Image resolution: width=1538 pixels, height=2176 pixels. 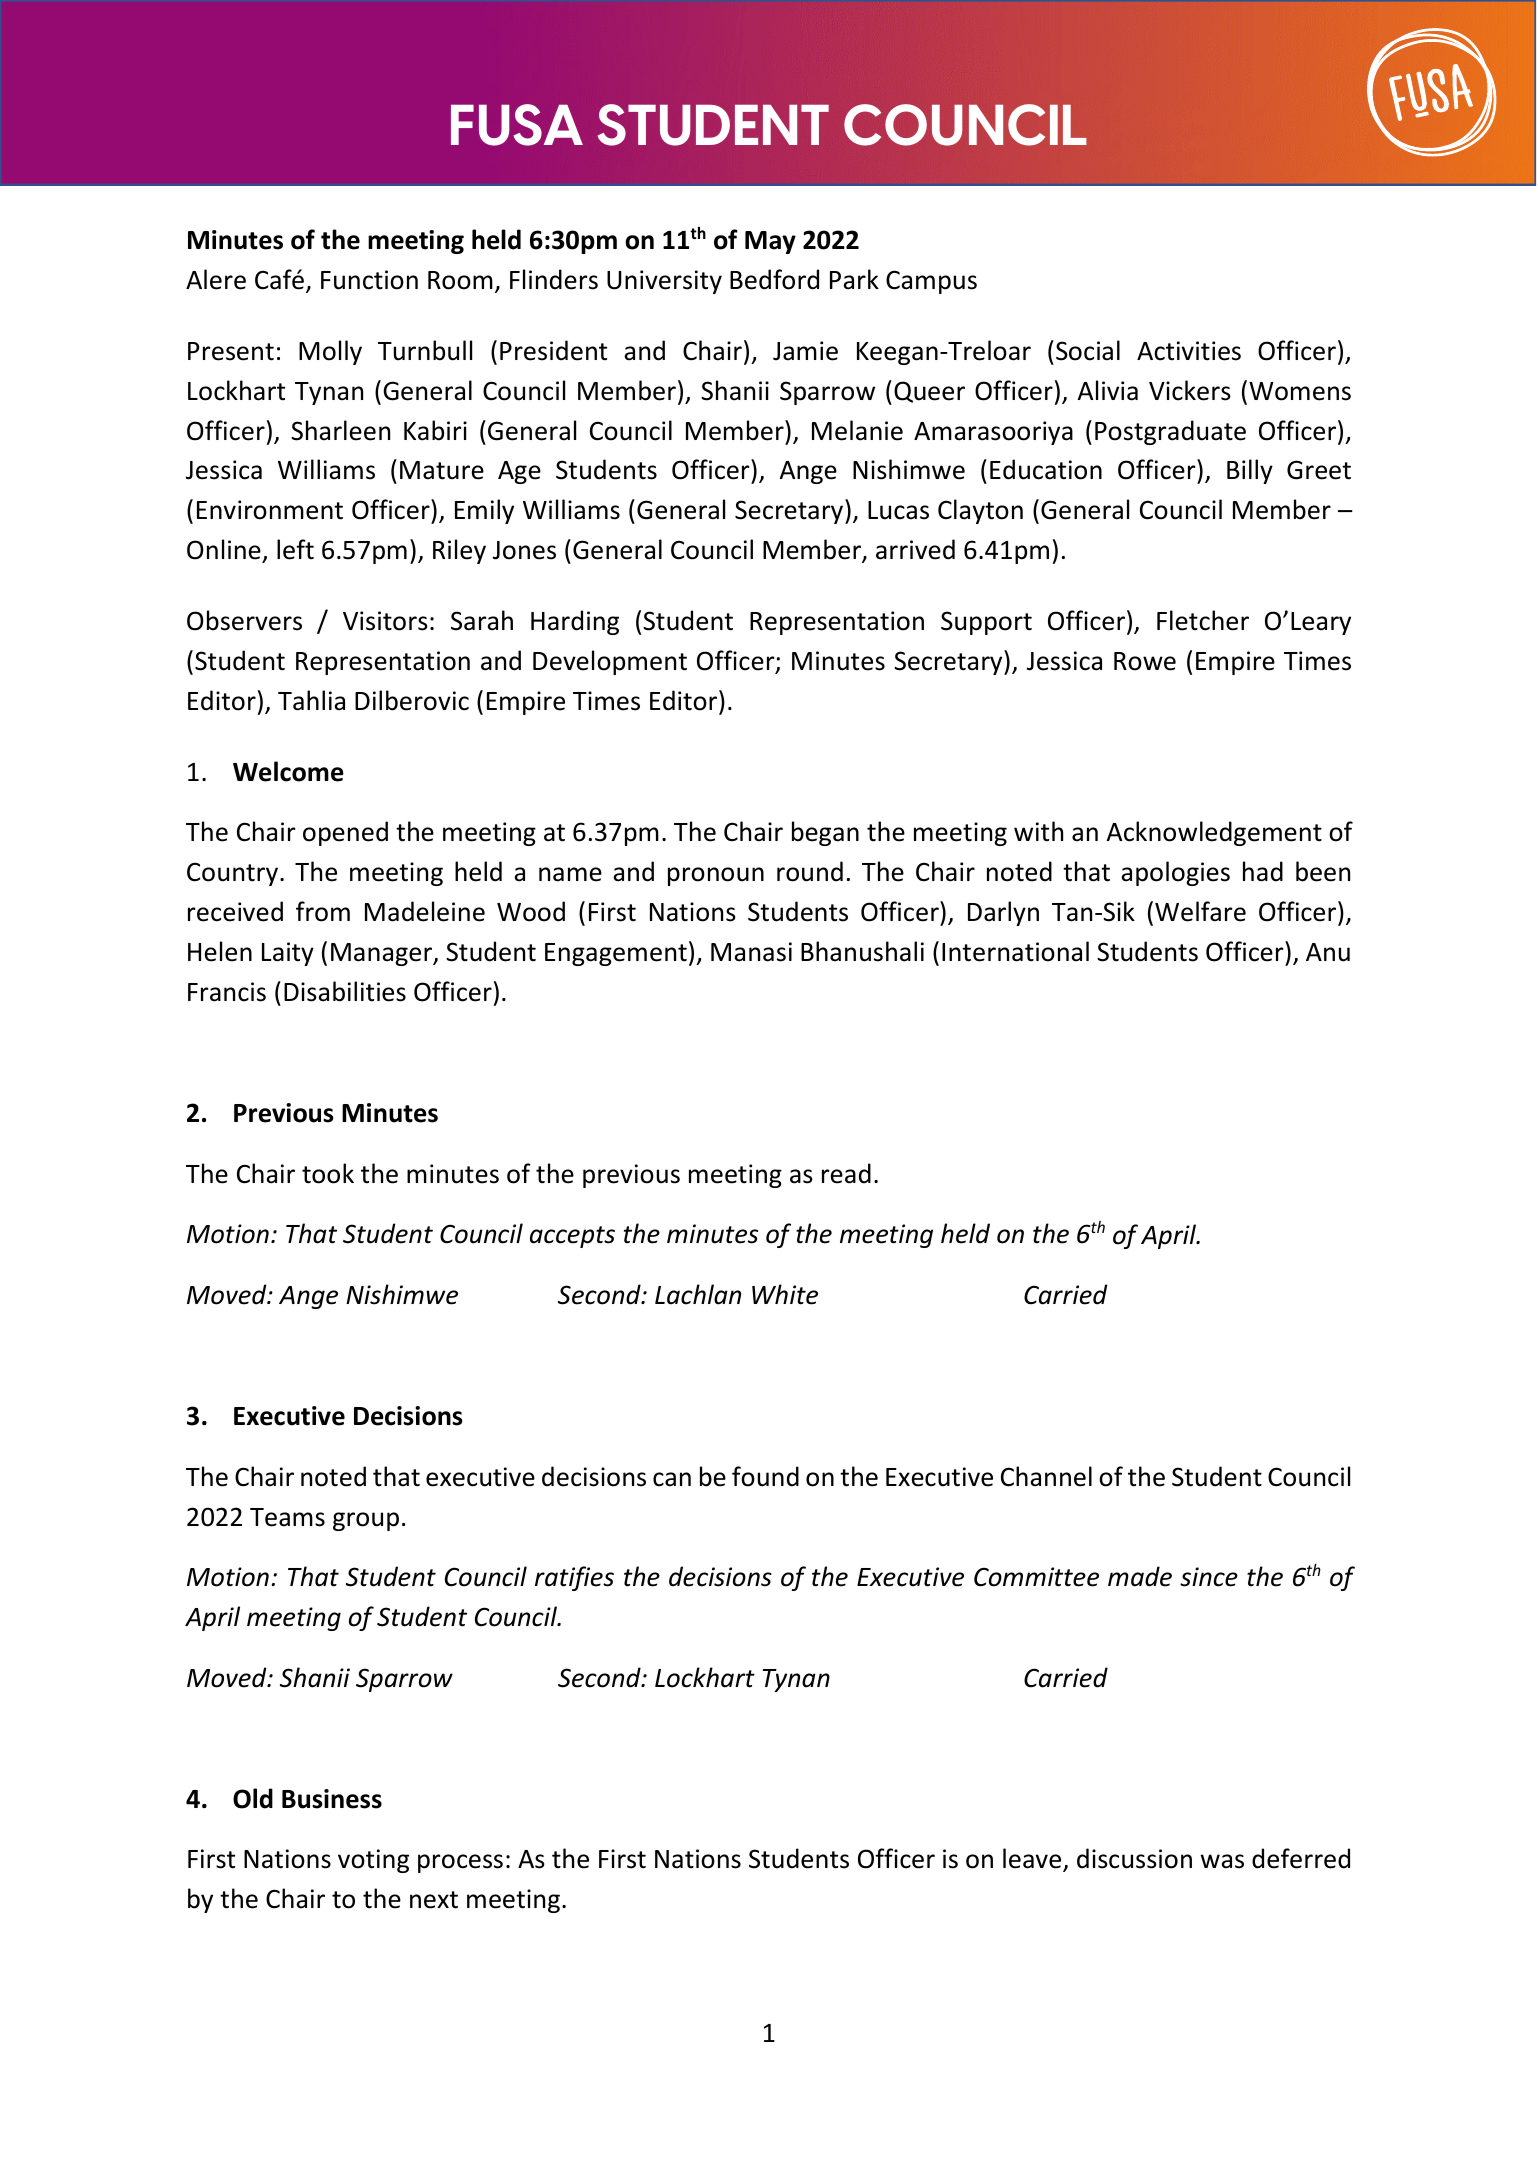 What do you see at coordinates (1046, 1476) in the page?
I see `Channel` at bounding box center [1046, 1476].
